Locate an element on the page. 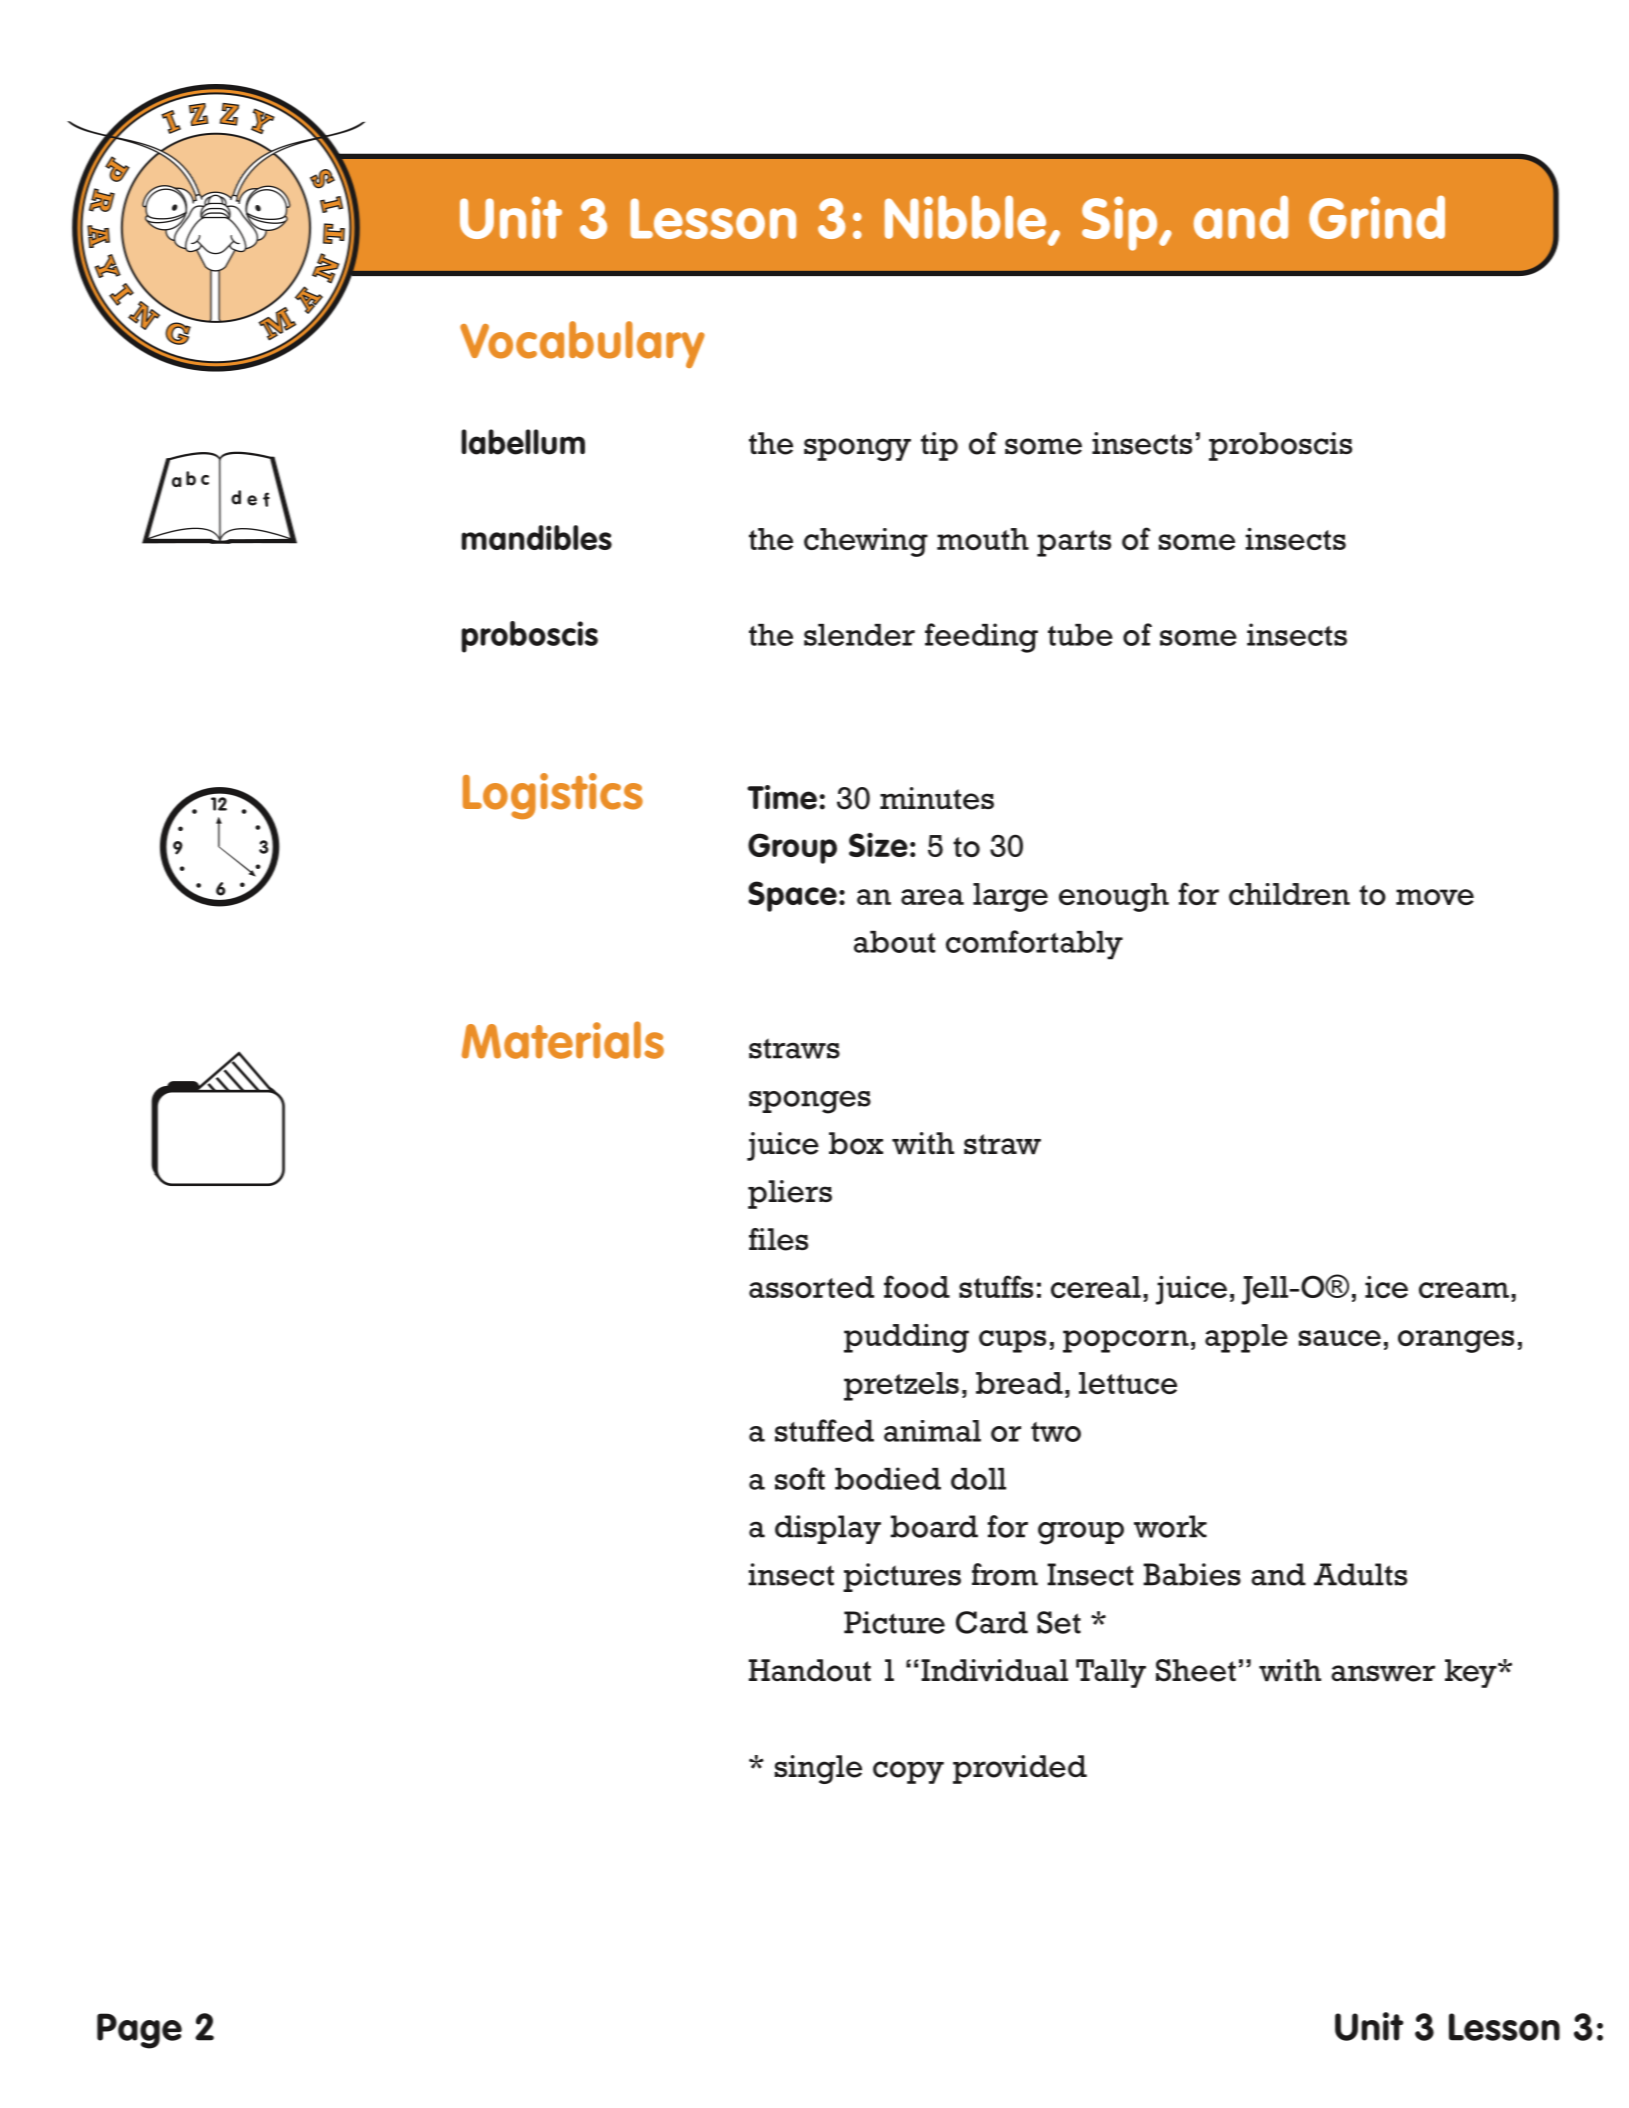 The image size is (1629, 2108). Vocabulary is located at coordinates (582, 344).
